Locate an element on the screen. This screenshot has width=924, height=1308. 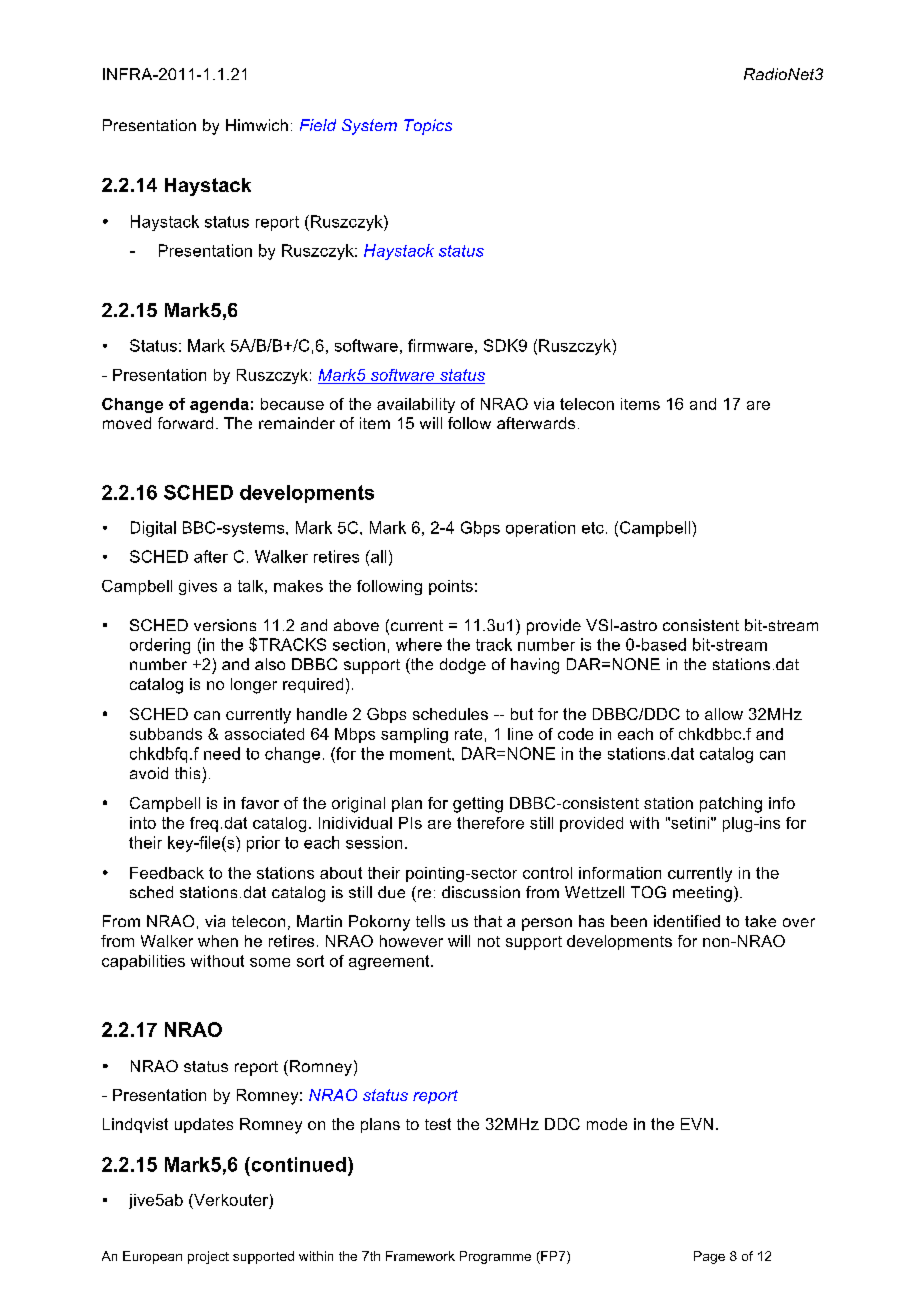
firmware is located at coordinates (440, 345).
